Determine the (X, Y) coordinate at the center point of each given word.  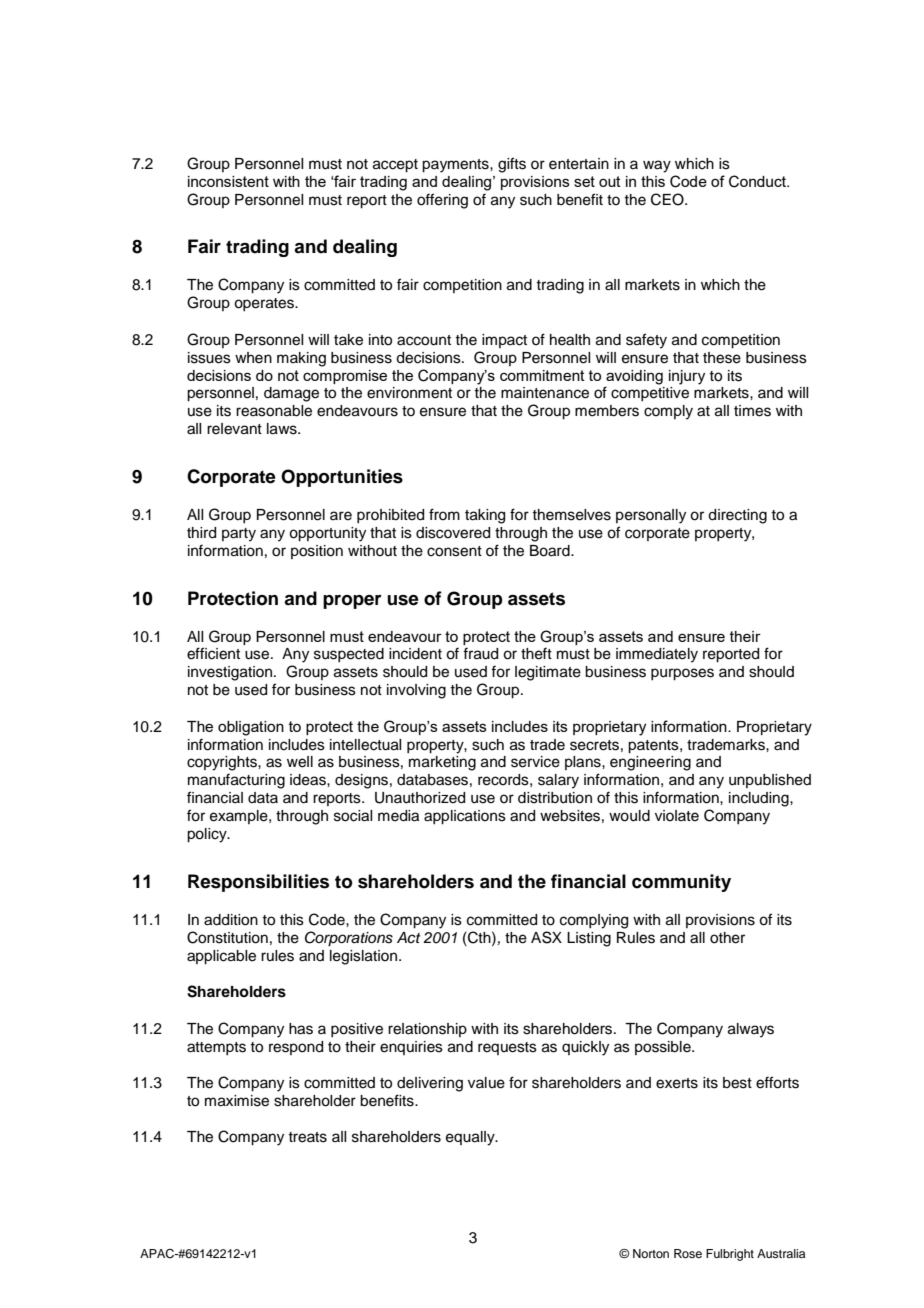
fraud (480, 653)
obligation (251, 728)
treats (307, 1137)
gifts (512, 165)
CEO (668, 199)
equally (471, 1138)
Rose (688, 1253)
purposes (682, 674)
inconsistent (228, 181)
